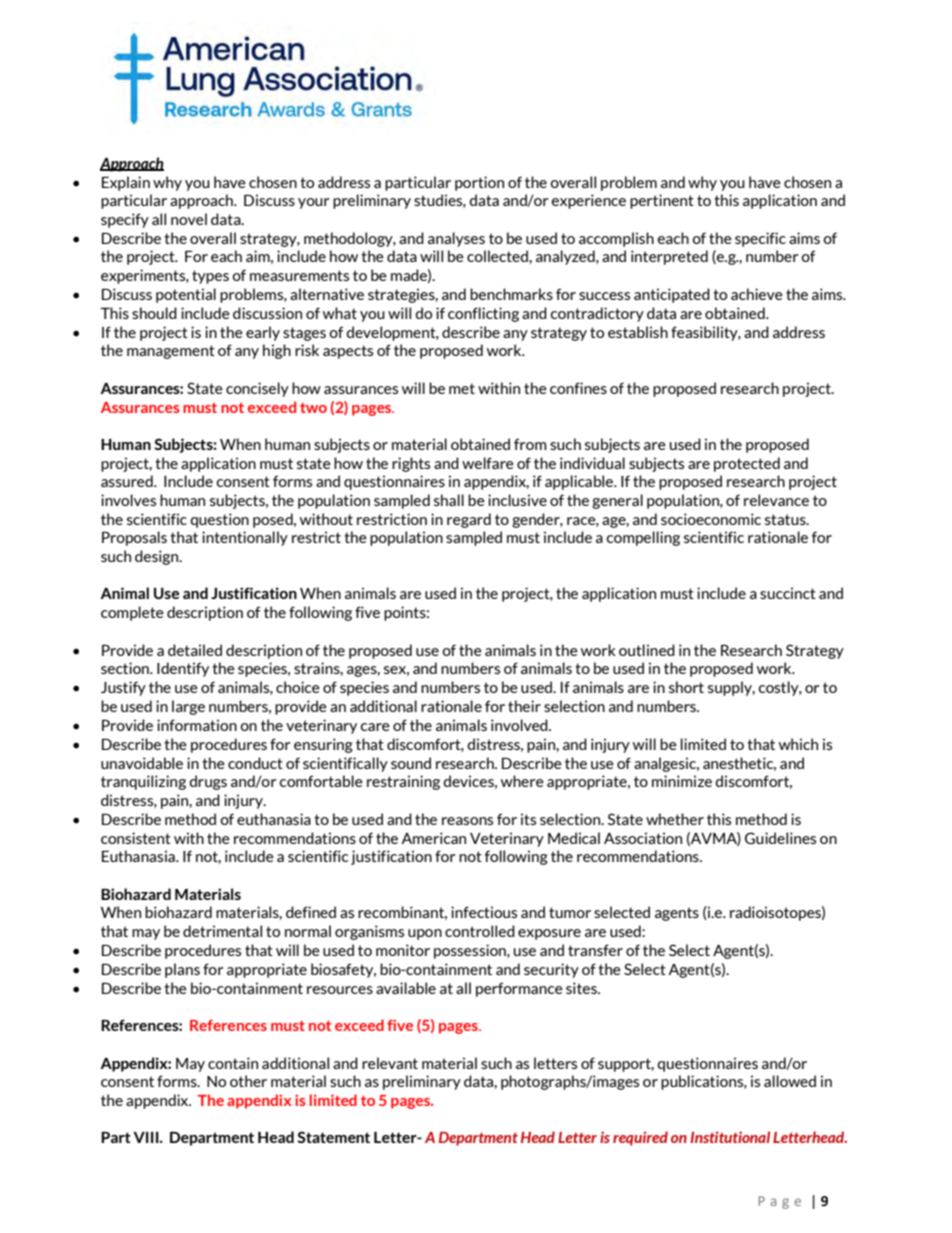 The width and height of the document is (952, 1233). I want to click on pertinent, so click(662, 201).
